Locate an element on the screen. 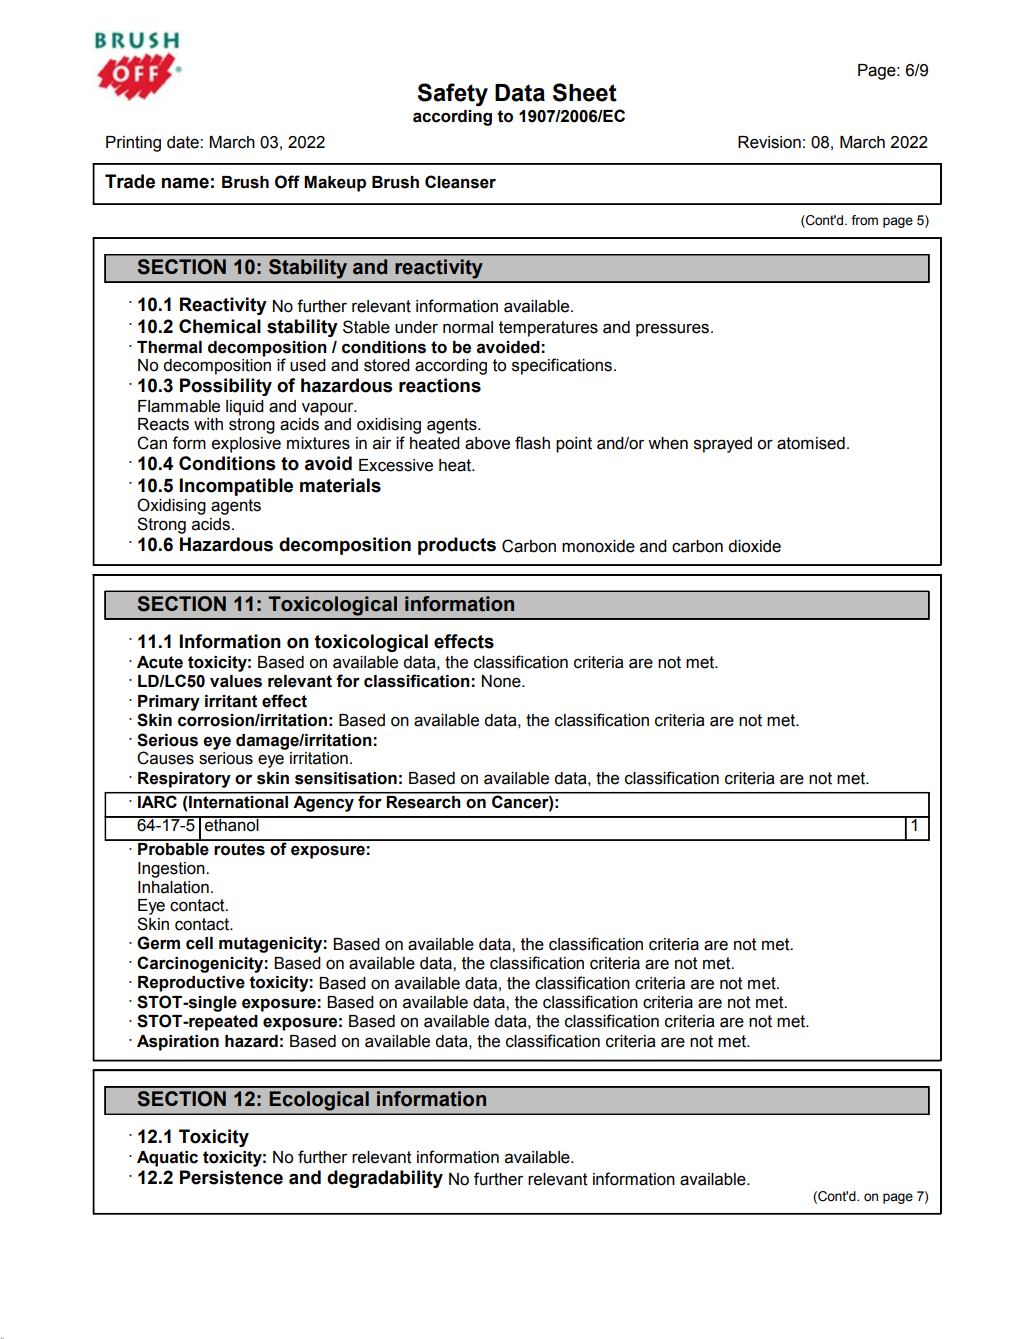 The height and width of the screenshot is (1339, 1034). irritant is located at coordinates (231, 701).
